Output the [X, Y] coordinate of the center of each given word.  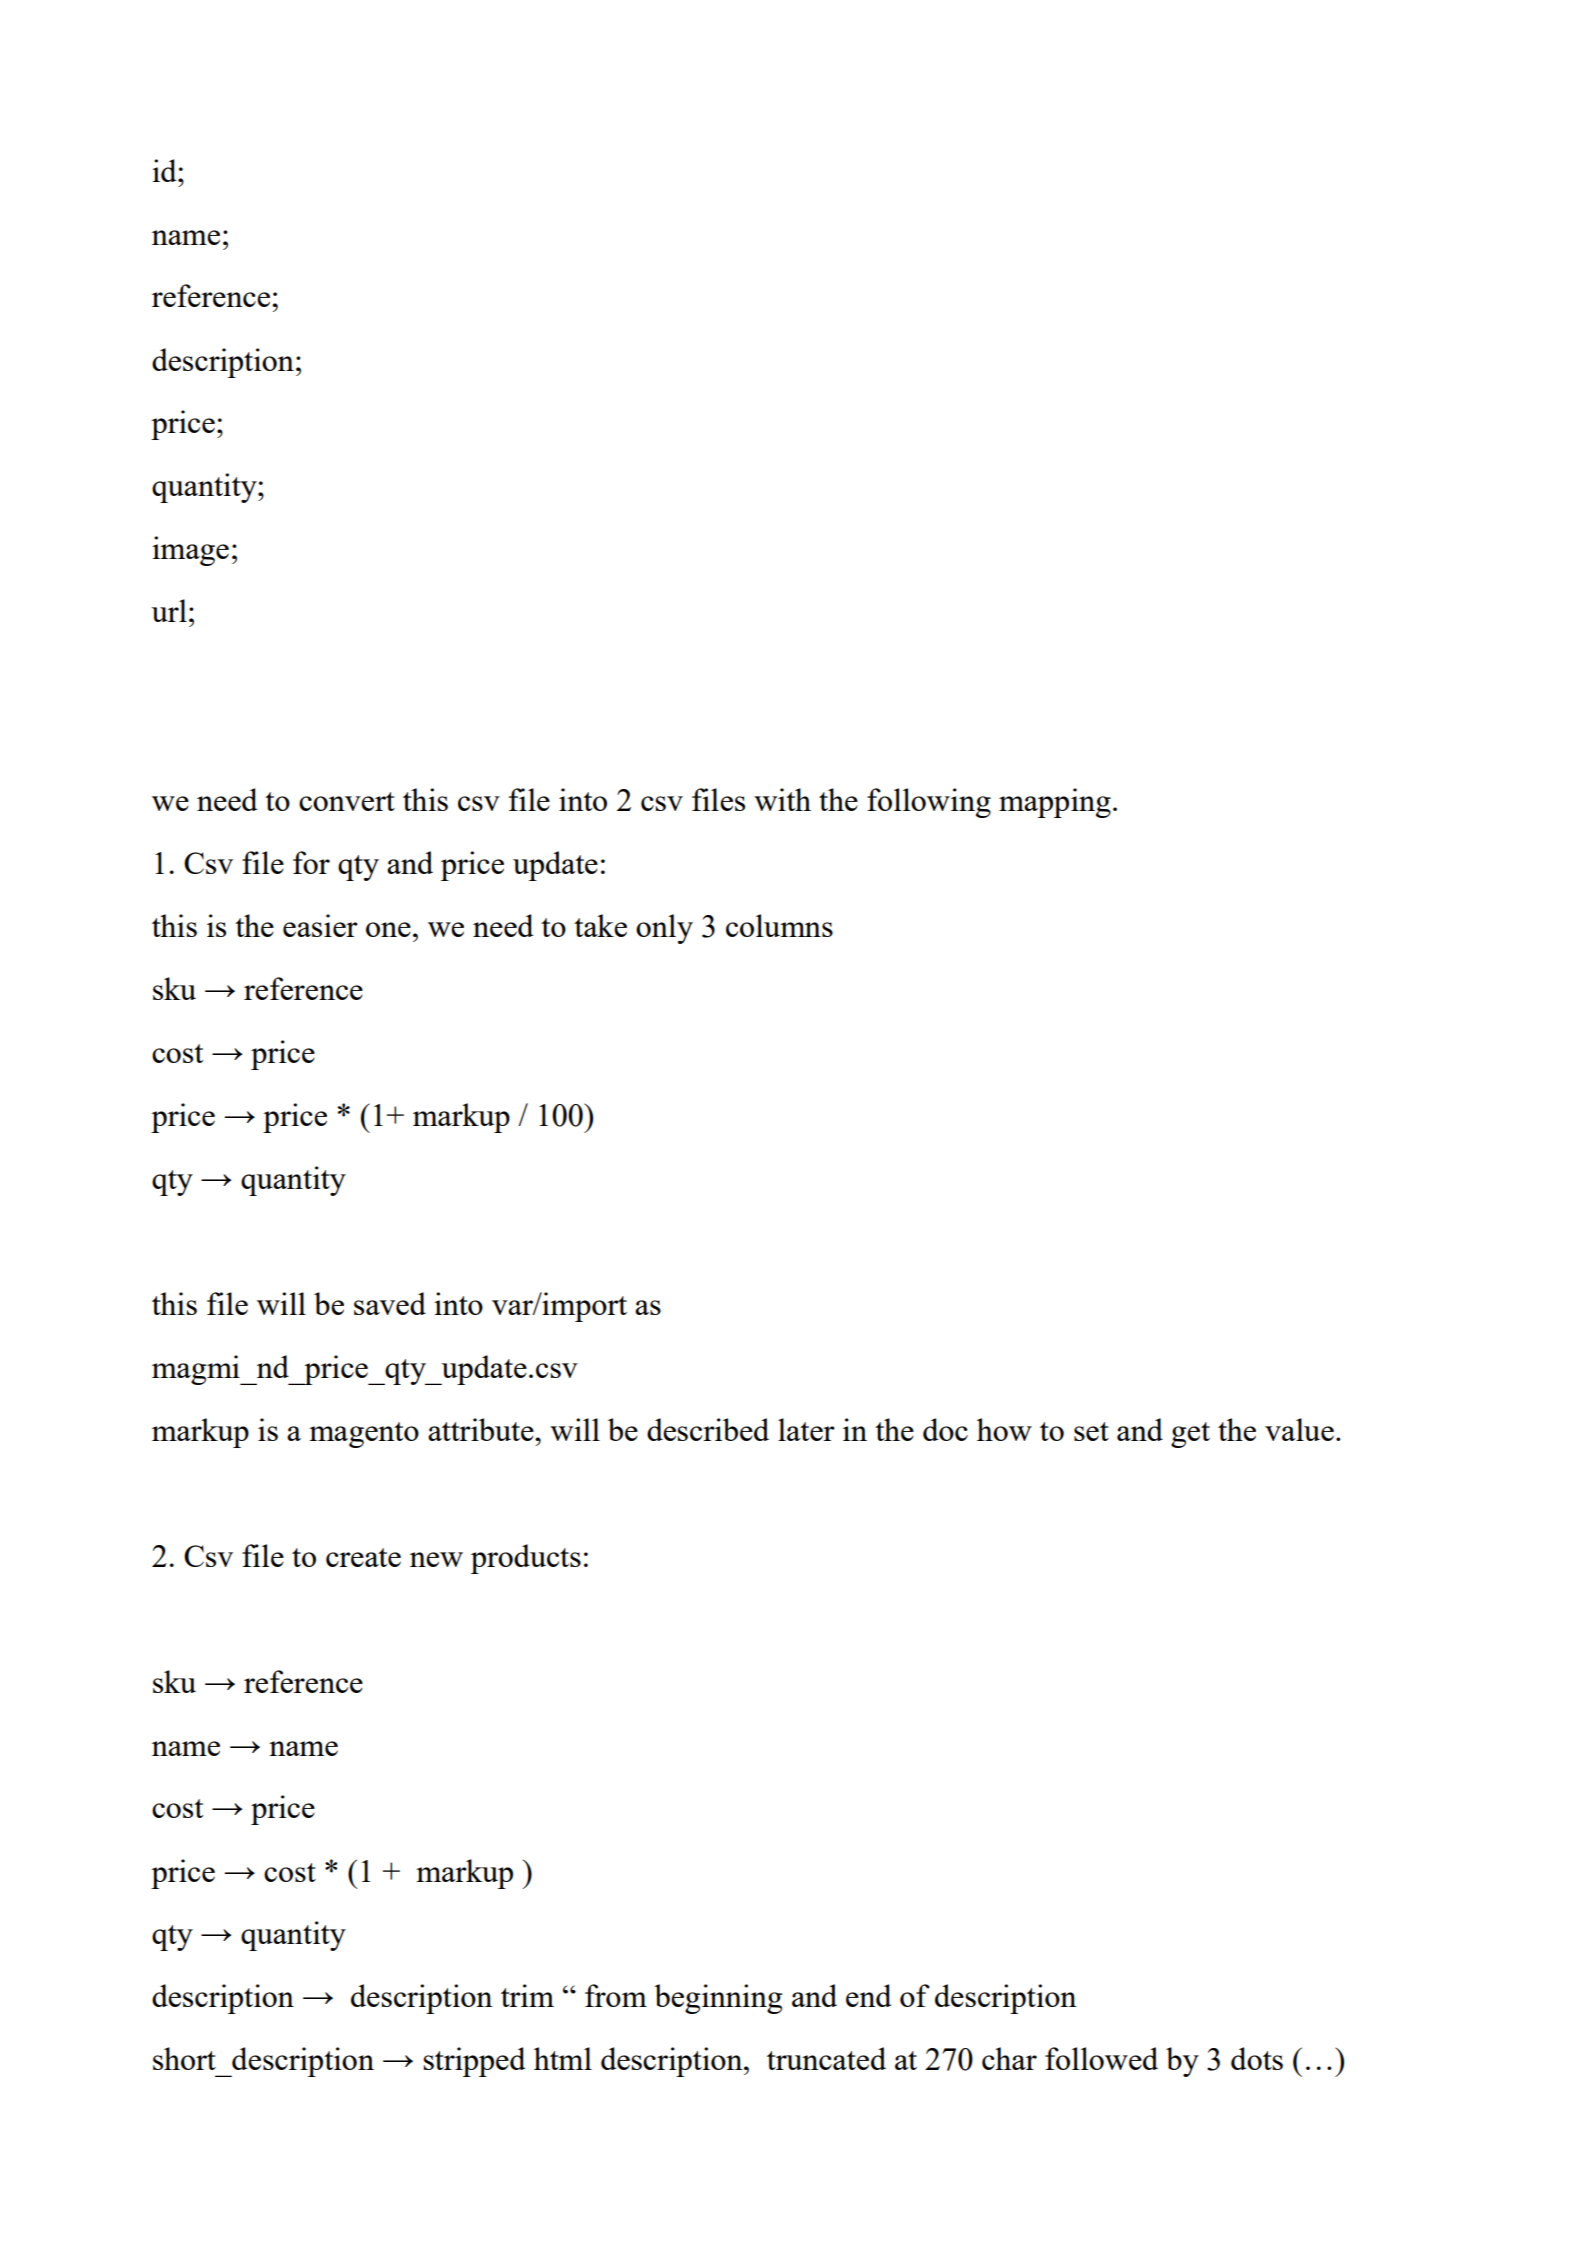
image [190, 551]
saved [390, 1303]
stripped [474, 2062]
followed [1101, 2058]
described [708, 1429]
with [782, 799]
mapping [1055, 803]
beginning [718, 1999]
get [1190, 1435]
